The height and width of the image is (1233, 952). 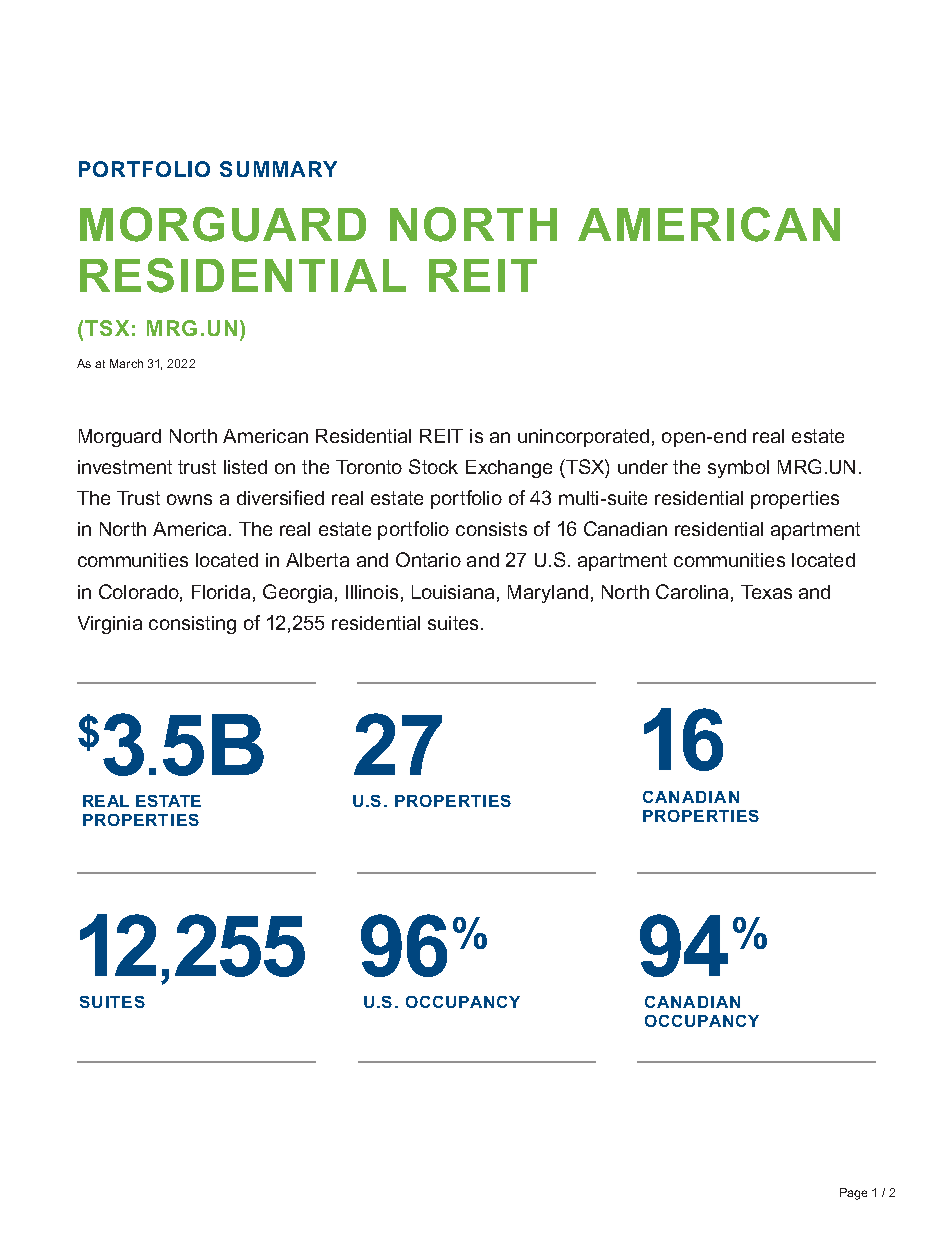 I want to click on Maryland, so click(x=548, y=594).
